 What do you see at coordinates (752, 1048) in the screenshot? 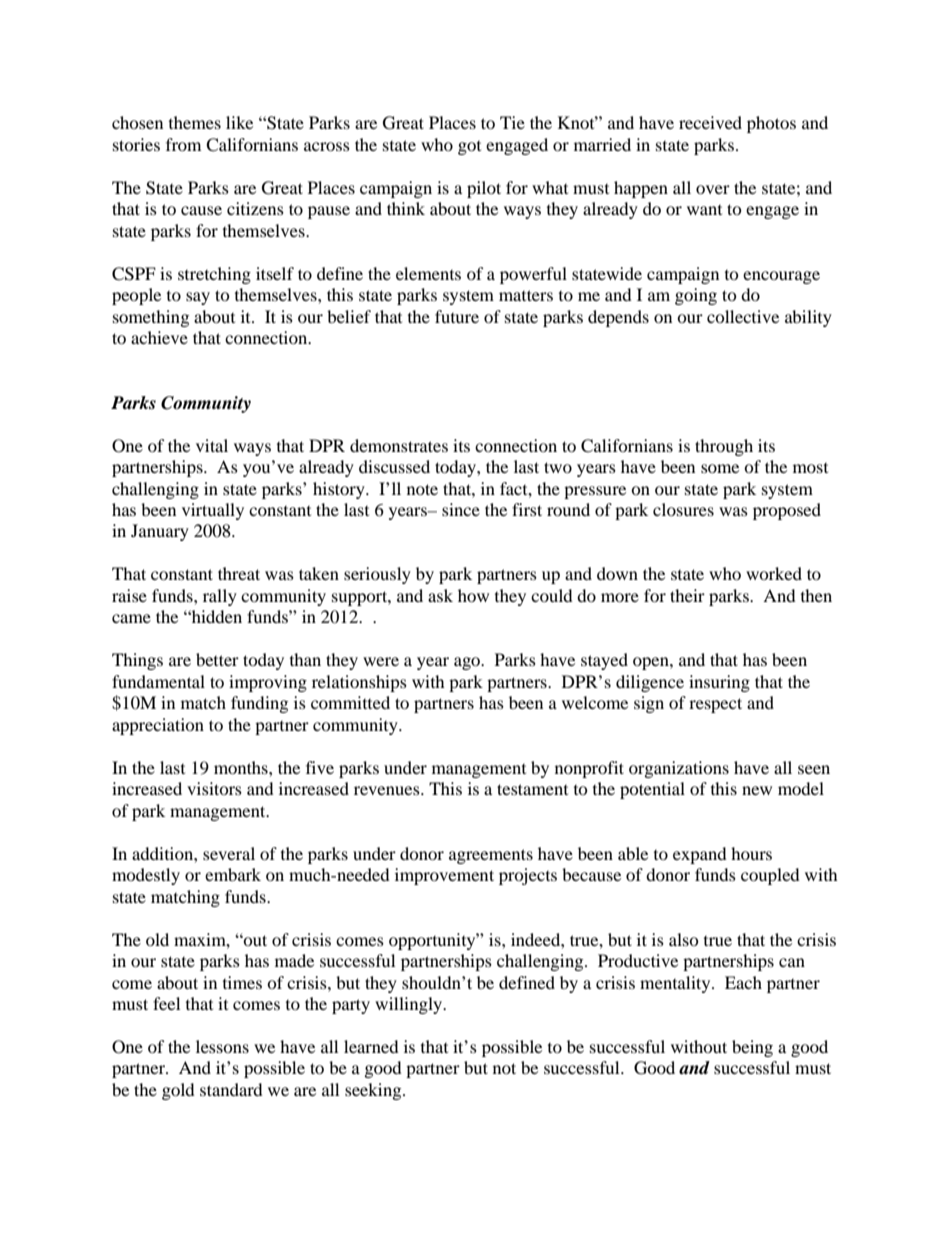
I see `being` at bounding box center [752, 1048].
